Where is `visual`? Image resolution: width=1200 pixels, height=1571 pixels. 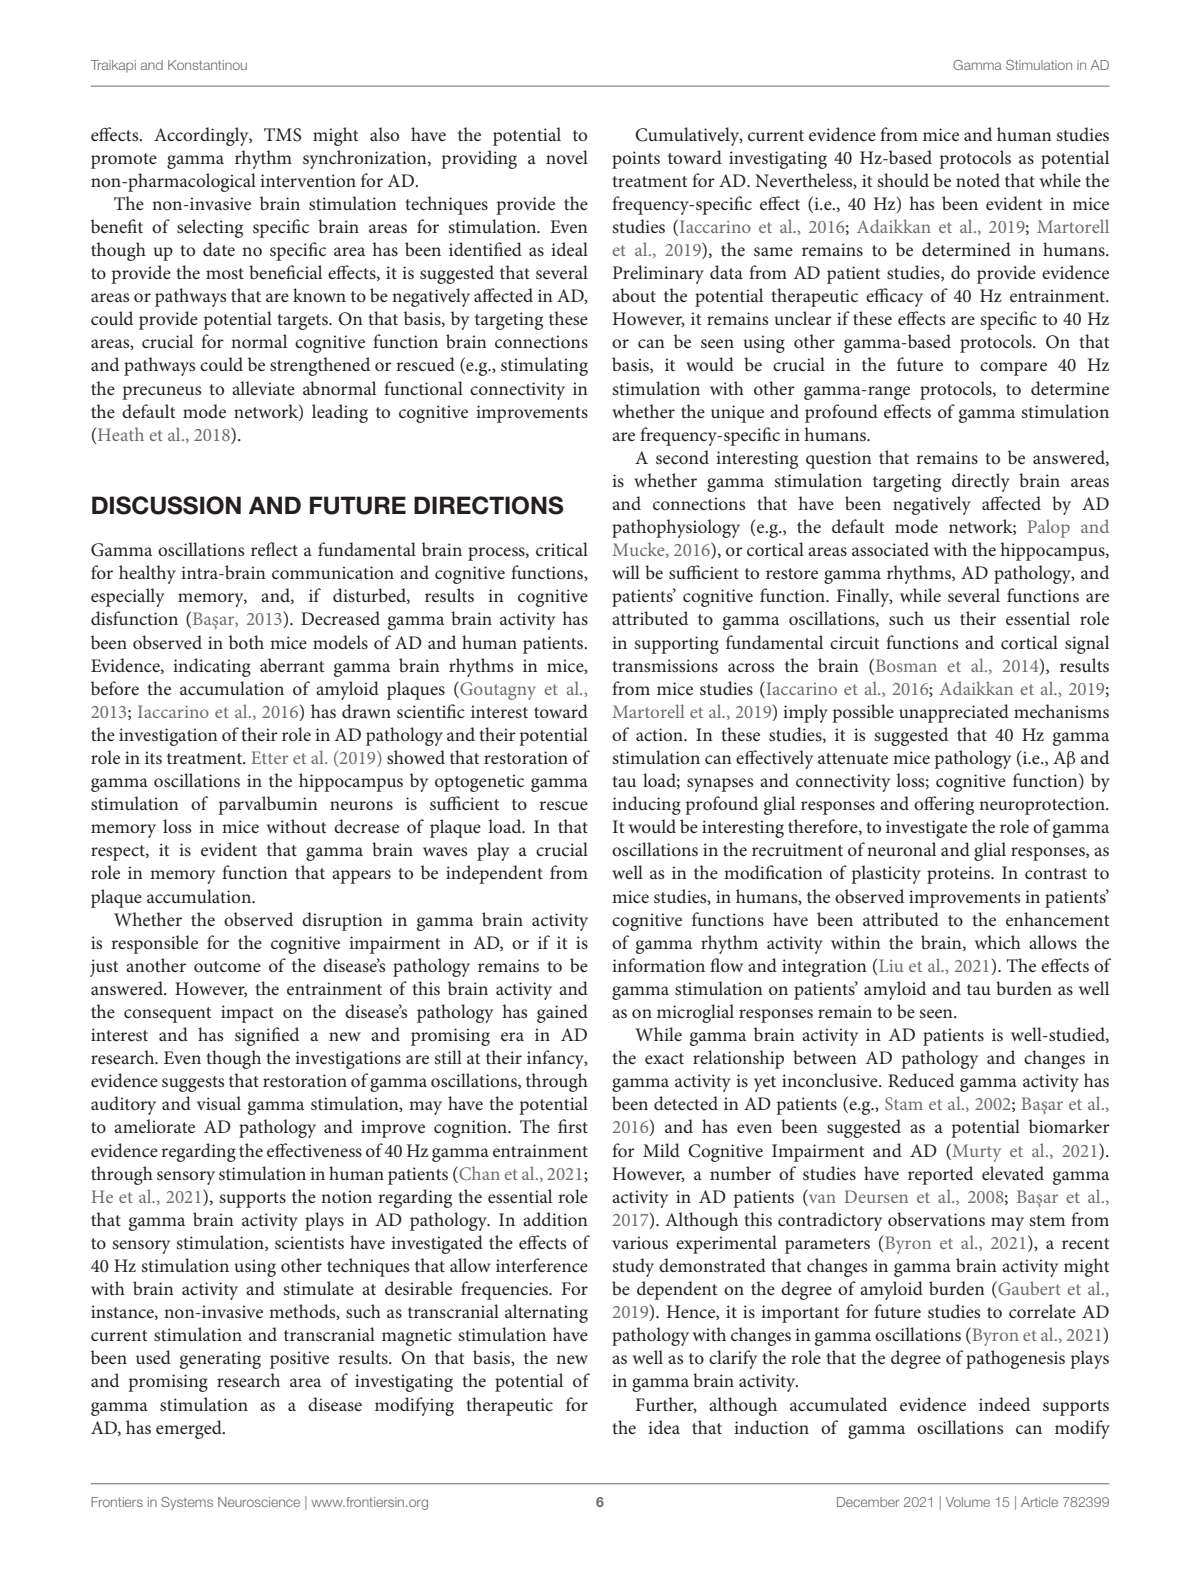 visual is located at coordinates (219, 1103).
